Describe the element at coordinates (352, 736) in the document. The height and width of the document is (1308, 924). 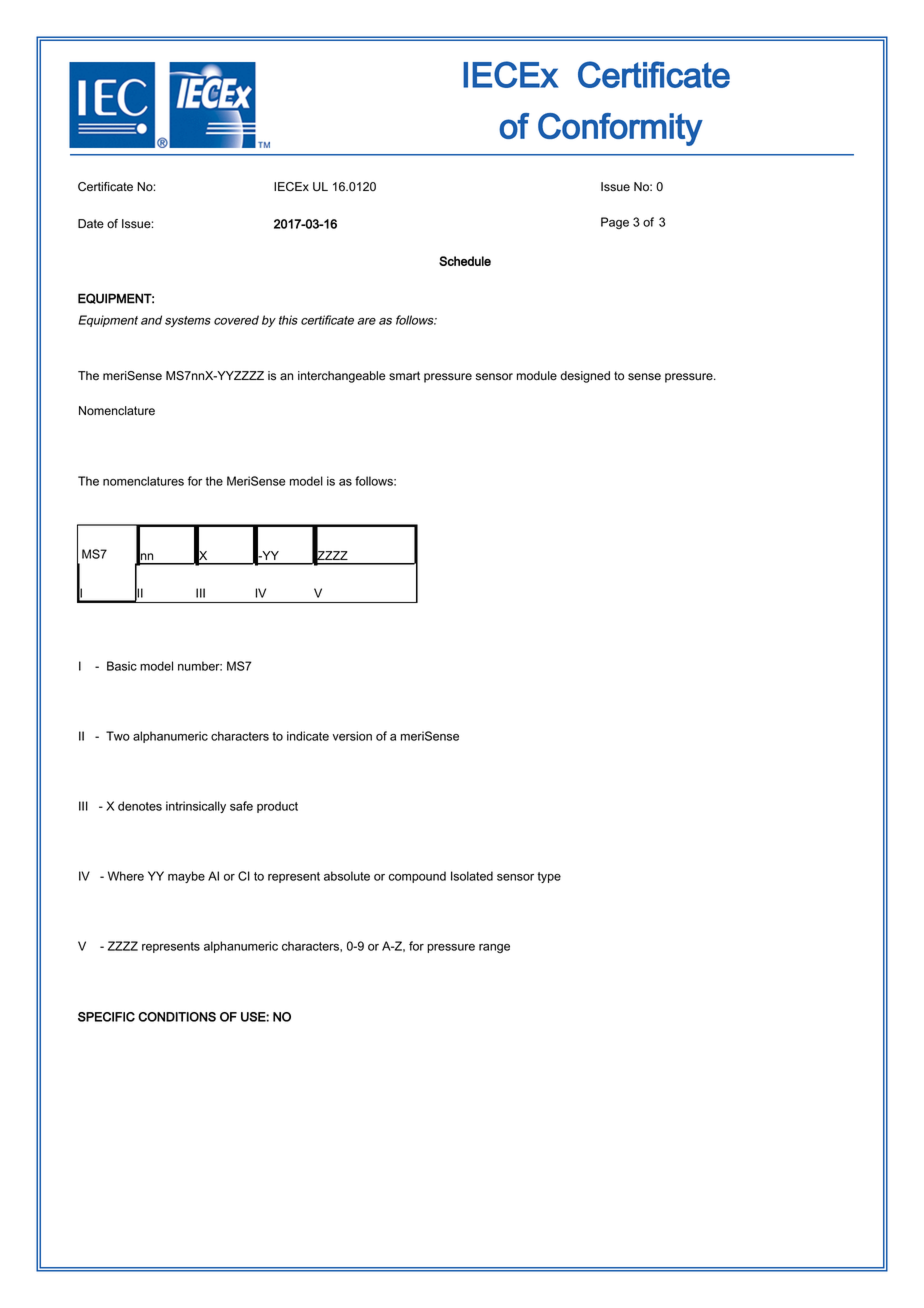
I see `version` at that location.
